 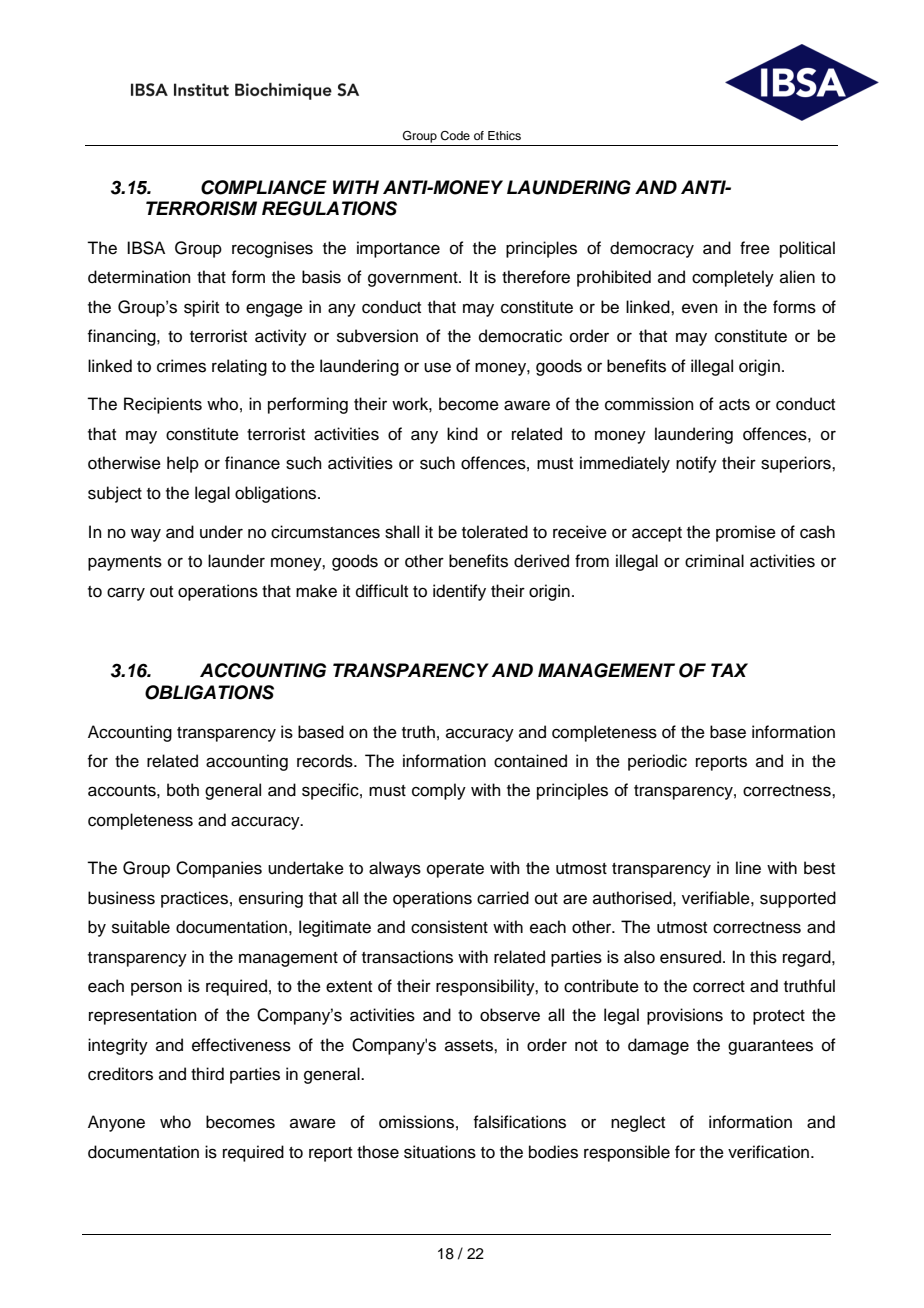 What do you see at coordinates (755, 248) in the image?
I see `free` at bounding box center [755, 248].
